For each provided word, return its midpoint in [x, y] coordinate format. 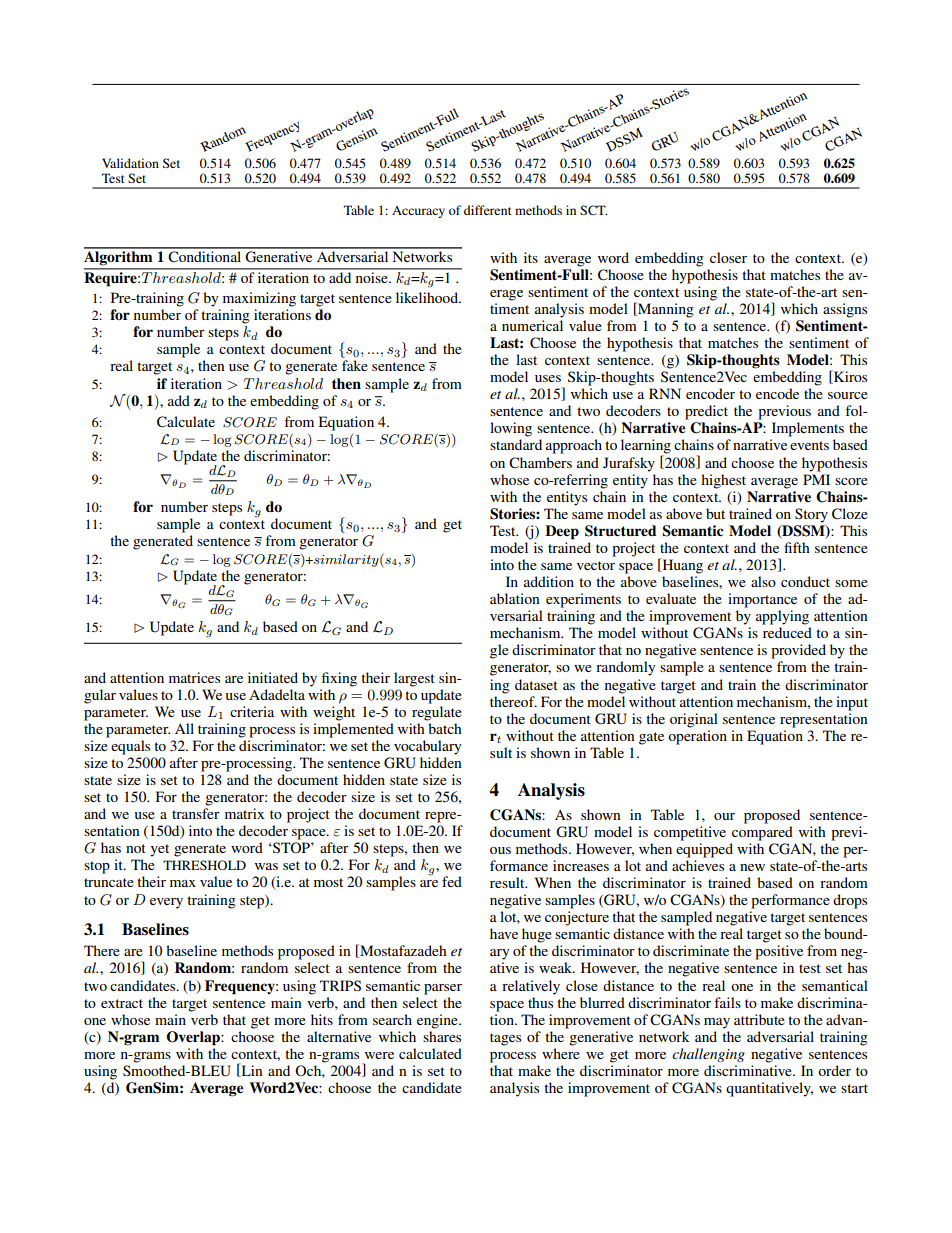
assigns [845, 310]
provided [798, 651]
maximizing [259, 299]
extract [122, 1003]
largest [414, 679]
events [809, 445]
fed [452, 881]
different [488, 210]
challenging [708, 1055]
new [752, 867]
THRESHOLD [204, 865]
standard [516, 444]
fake [355, 365]
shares [442, 1036]
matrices [194, 677]
